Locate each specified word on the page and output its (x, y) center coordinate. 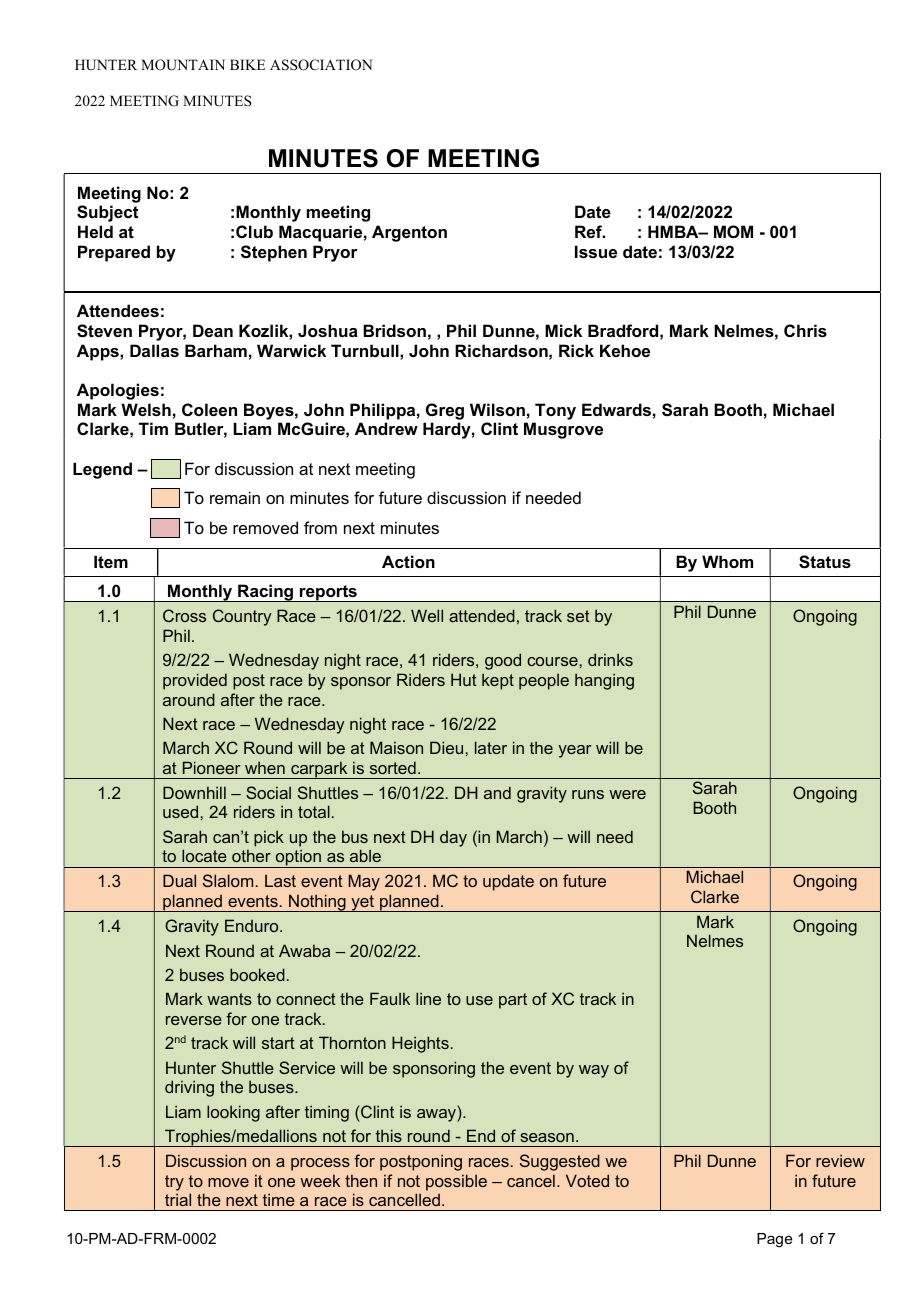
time (279, 1199)
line (428, 998)
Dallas (154, 350)
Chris (805, 330)
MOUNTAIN (183, 65)
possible (456, 1182)
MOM (733, 231)
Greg (445, 411)
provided (195, 681)
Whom (727, 561)
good (503, 661)
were (627, 794)
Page (774, 1240)
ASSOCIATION (321, 65)
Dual (179, 880)
